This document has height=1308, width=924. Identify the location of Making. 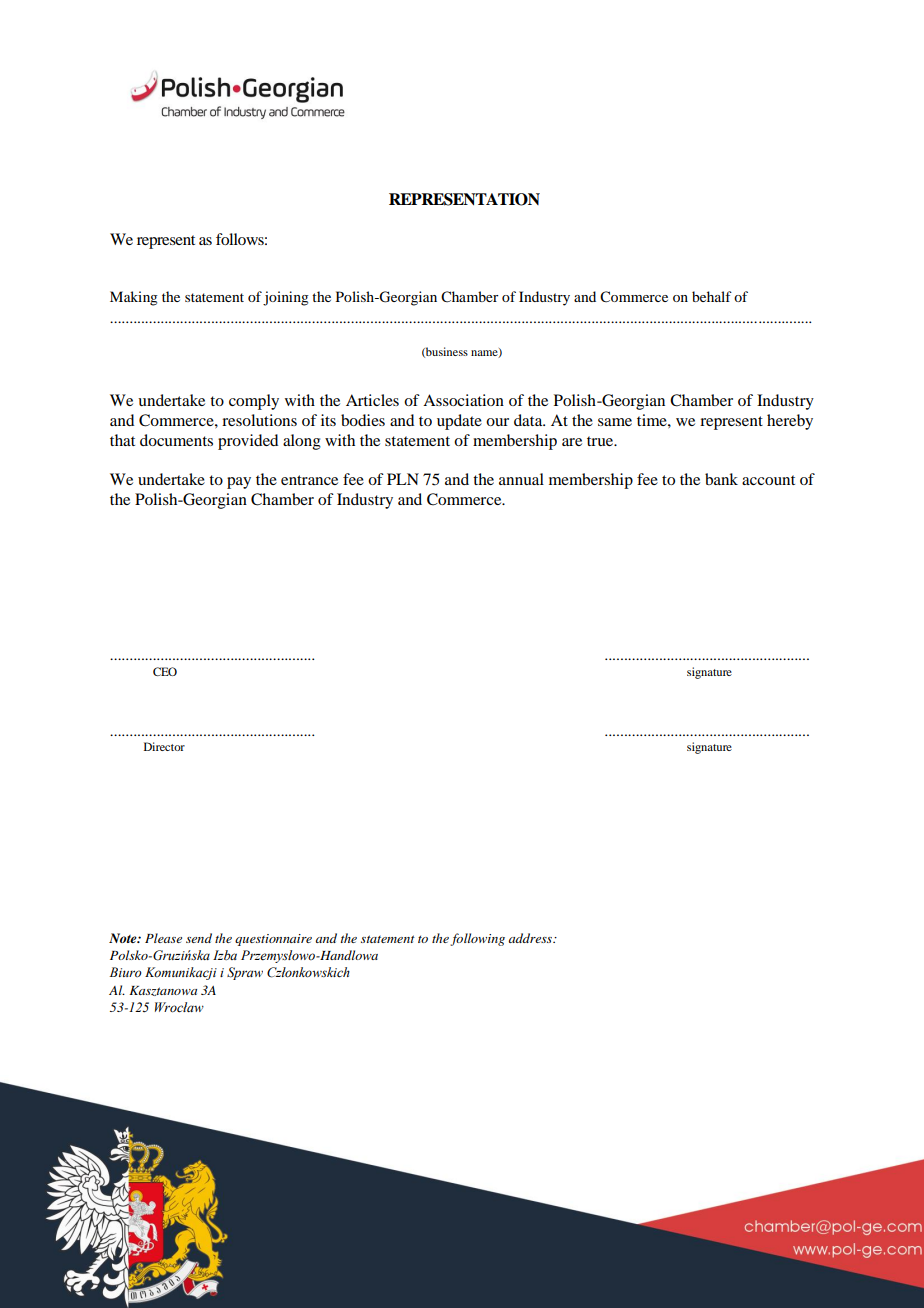
(134, 298).
